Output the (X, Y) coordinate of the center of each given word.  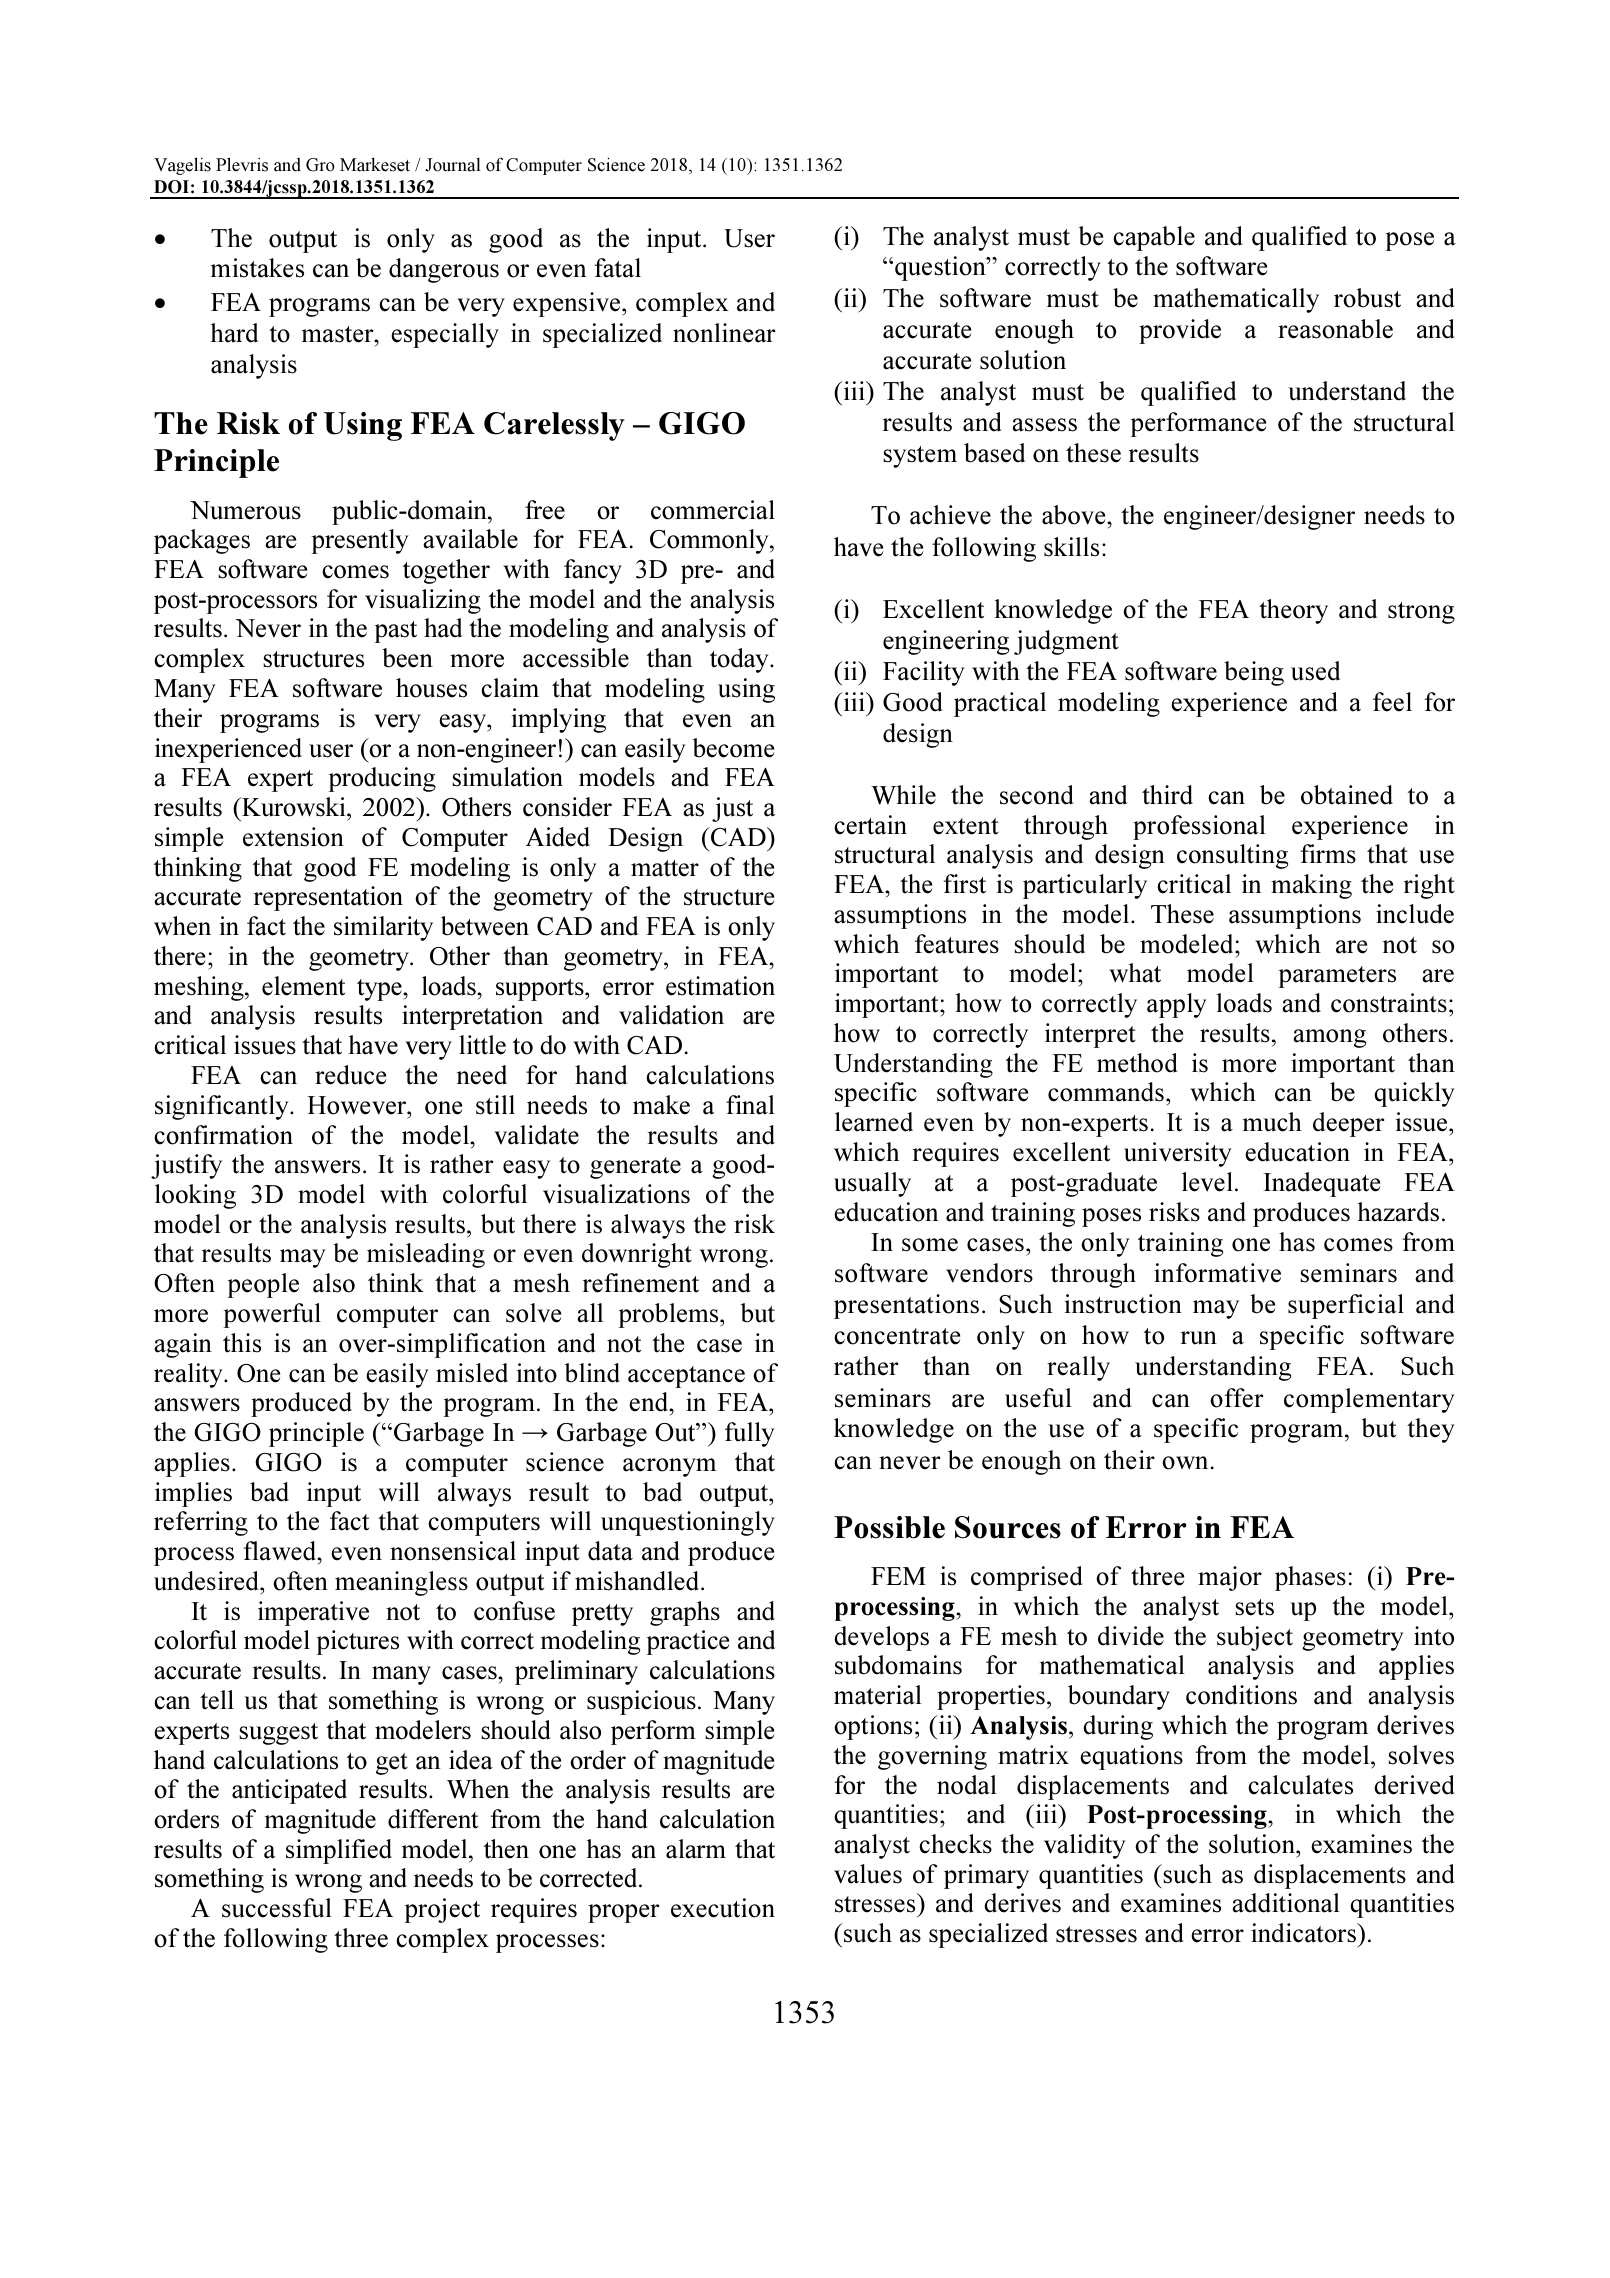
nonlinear (724, 333)
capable (1154, 238)
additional (1286, 1903)
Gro (320, 165)
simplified (339, 1851)
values (868, 1874)
